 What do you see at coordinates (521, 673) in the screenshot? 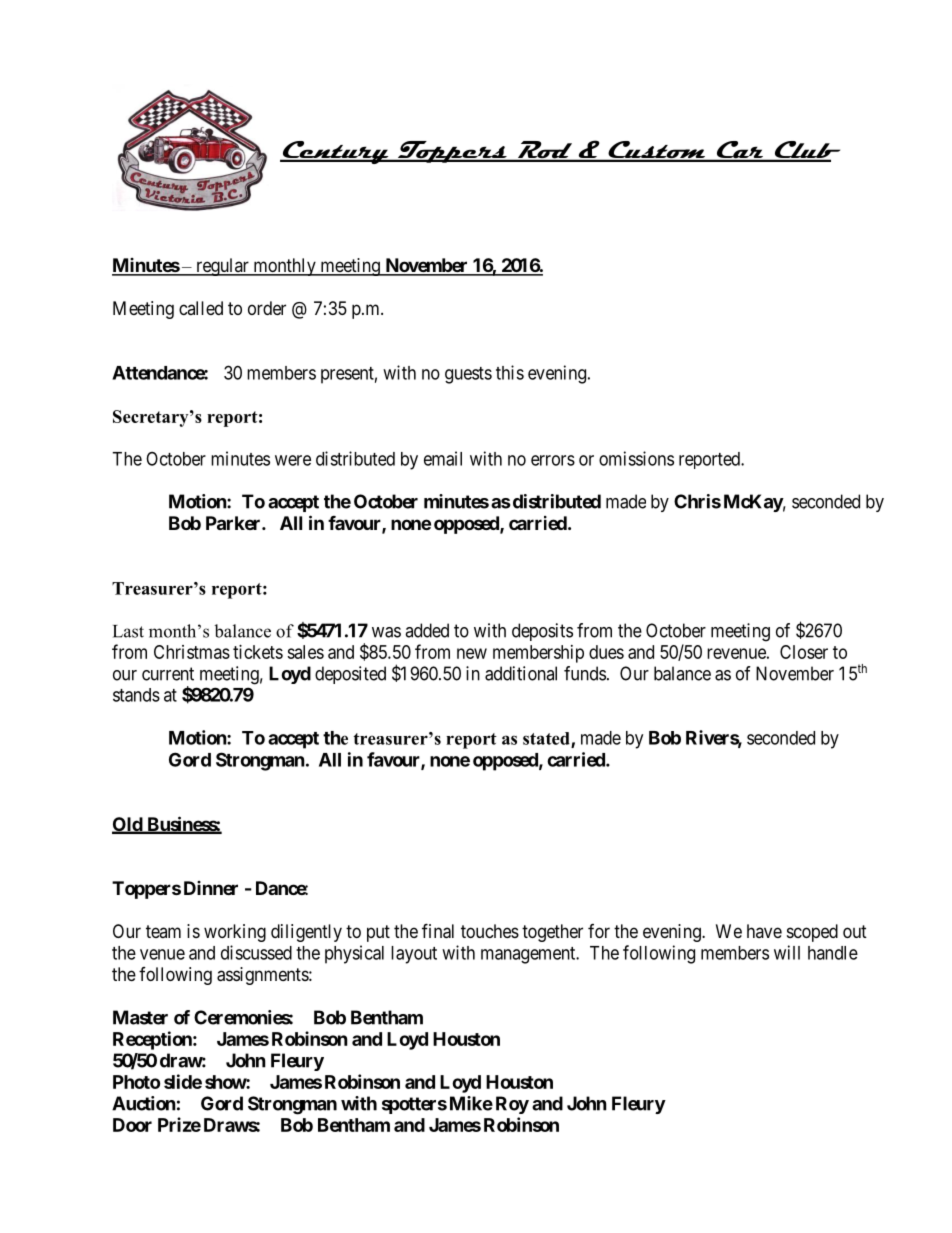
I see `additional` at bounding box center [521, 673].
